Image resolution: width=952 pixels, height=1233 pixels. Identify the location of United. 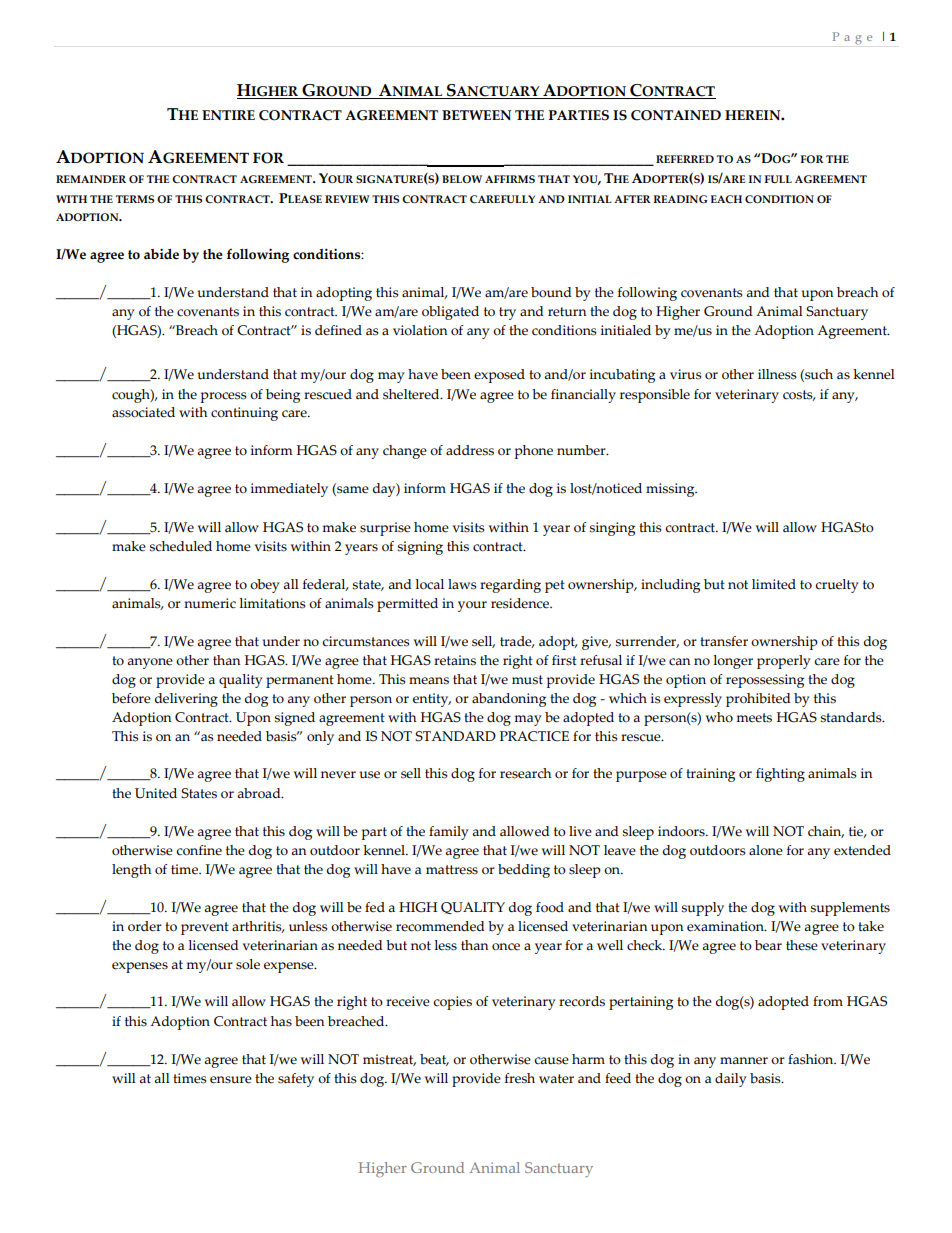
(156, 793).
